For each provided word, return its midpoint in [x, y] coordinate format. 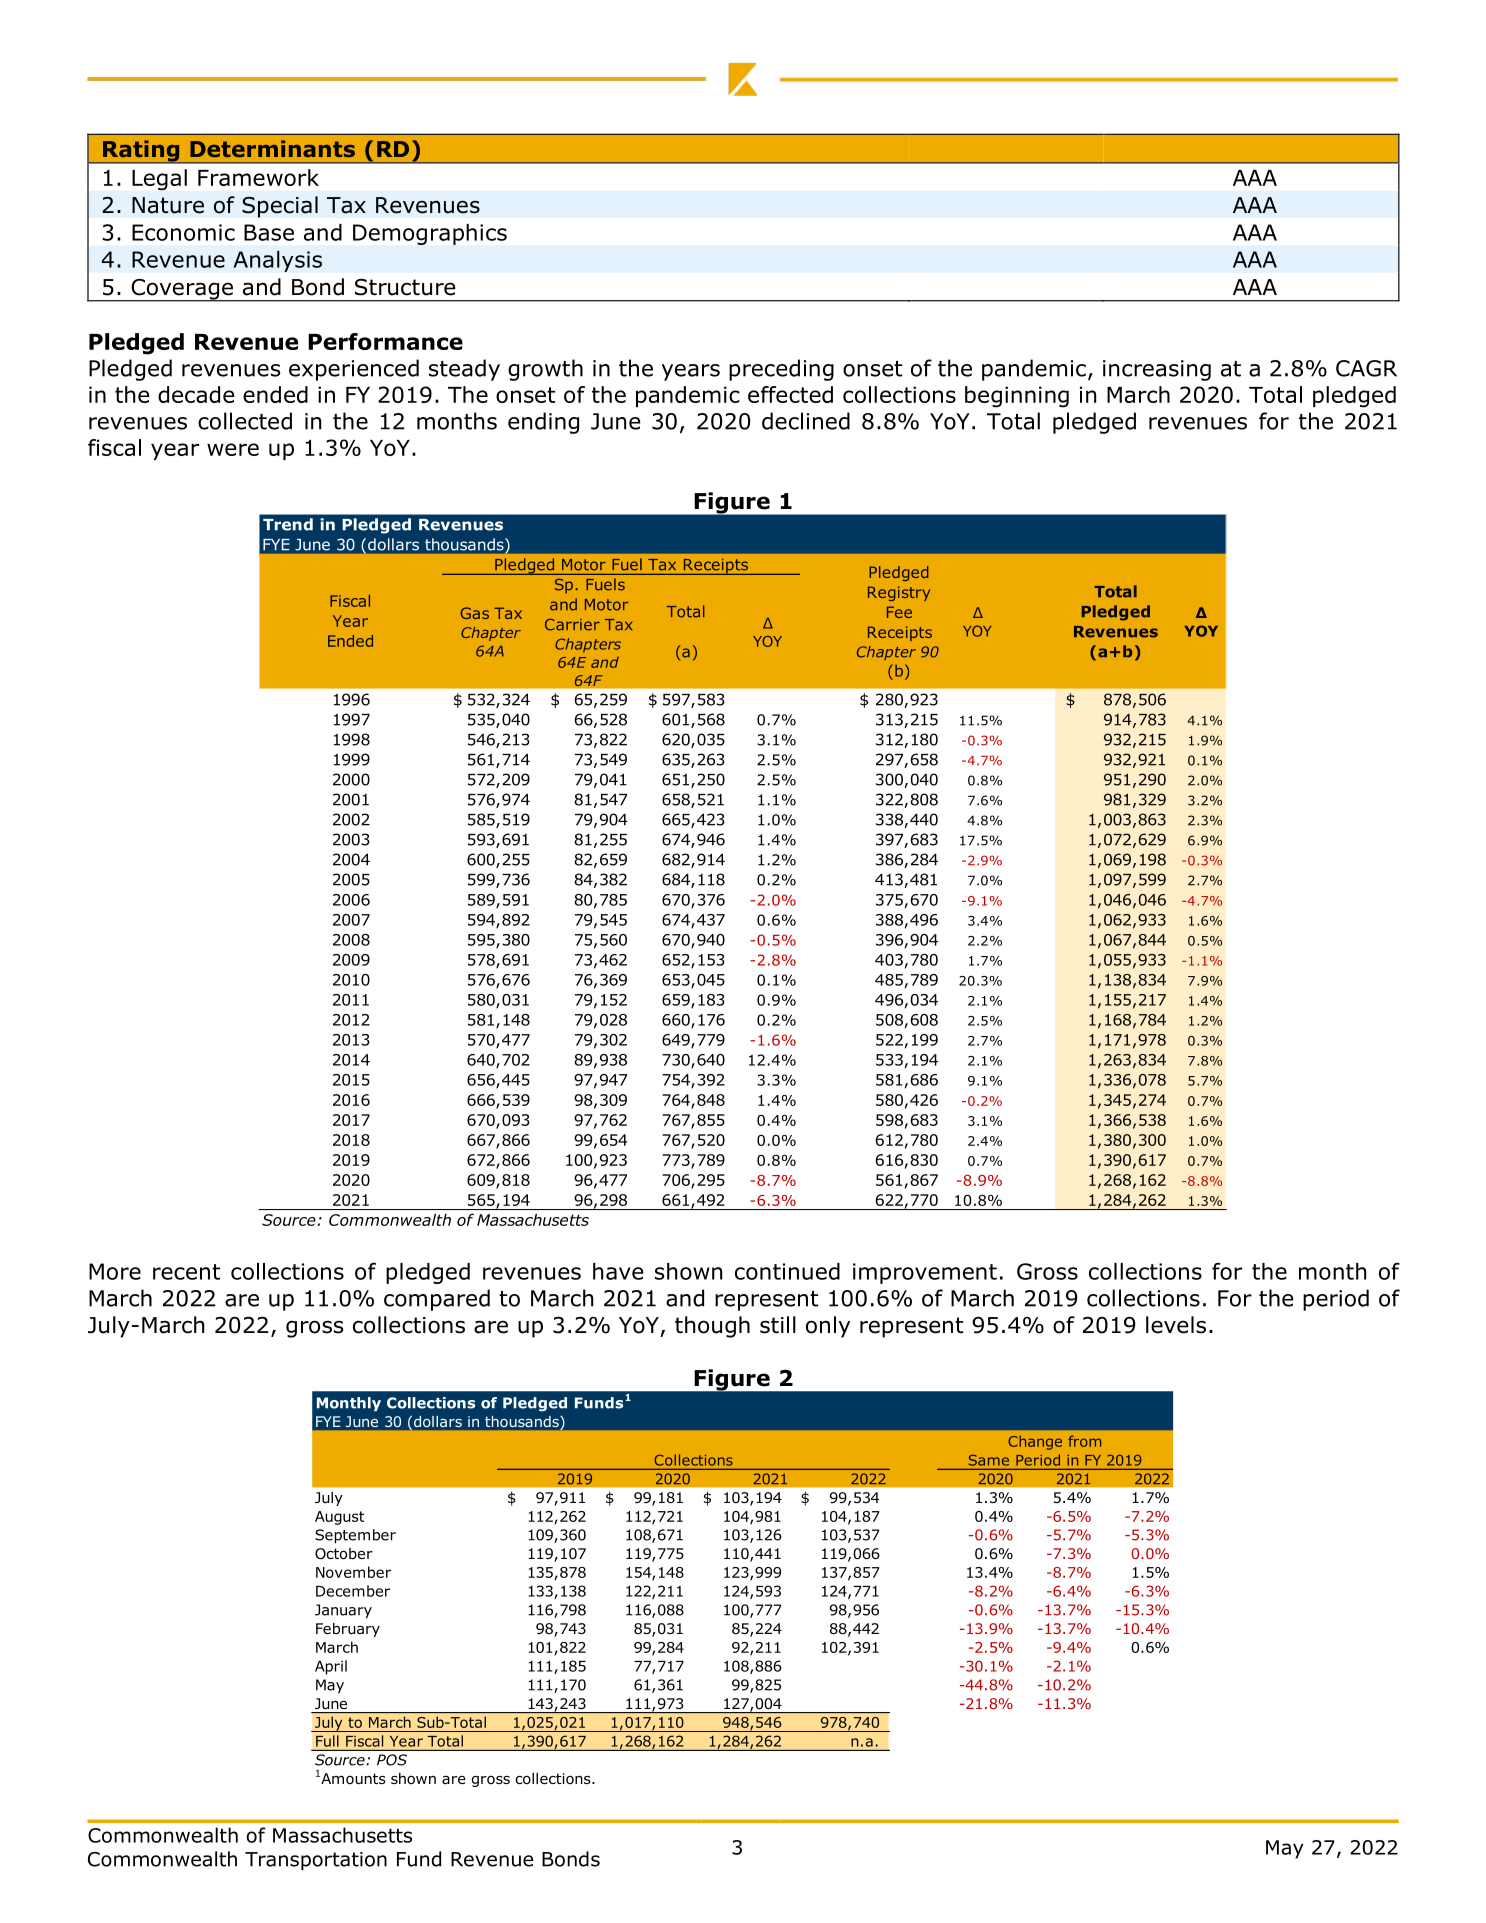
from [1084, 1441]
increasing [1157, 370]
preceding [781, 370]
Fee [899, 612]
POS [392, 1760]
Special [280, 207]
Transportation [316, 1861]
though [712, 1327]
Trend [288, 524]
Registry [899, 593]
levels [1176, 1325]
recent [186, 1272]
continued [787, 1271]
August [340, 1518]
